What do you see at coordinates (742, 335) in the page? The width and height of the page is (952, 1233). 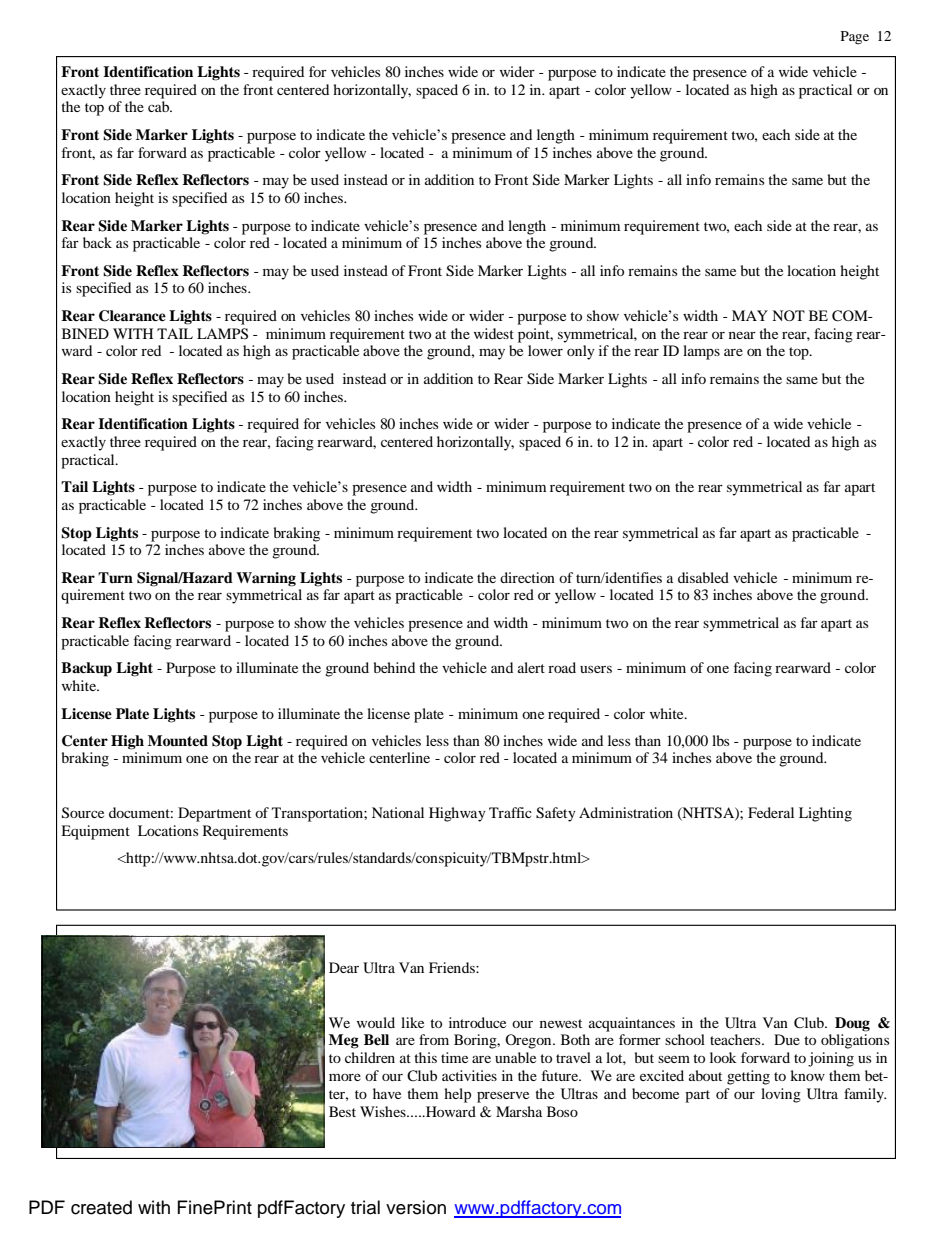 I see `near` at bounding box center [742, 335].
